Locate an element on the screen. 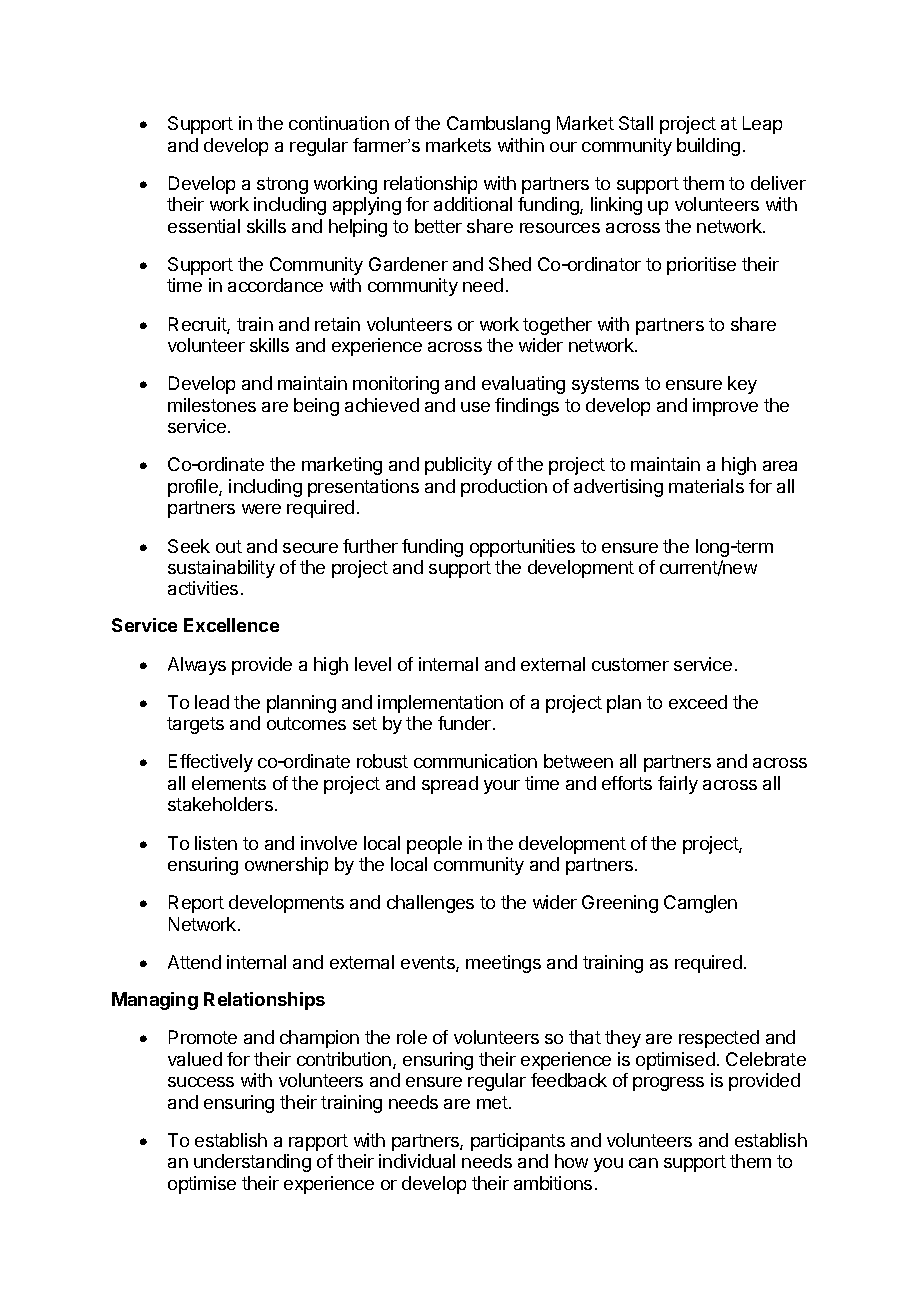  understanding is located at coordinates (252, 1163).
